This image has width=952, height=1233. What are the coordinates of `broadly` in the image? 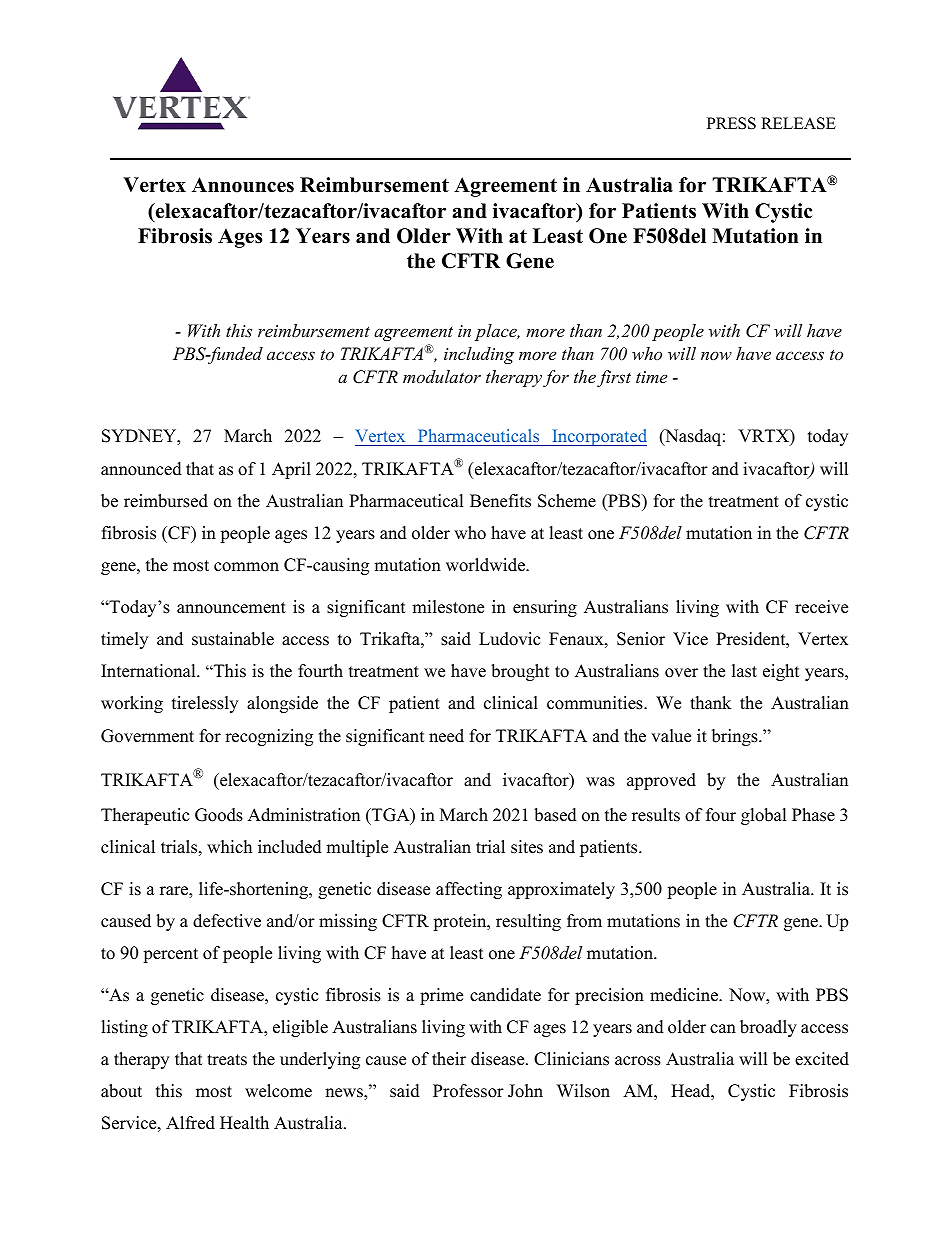 It's located at (768, 1028).
